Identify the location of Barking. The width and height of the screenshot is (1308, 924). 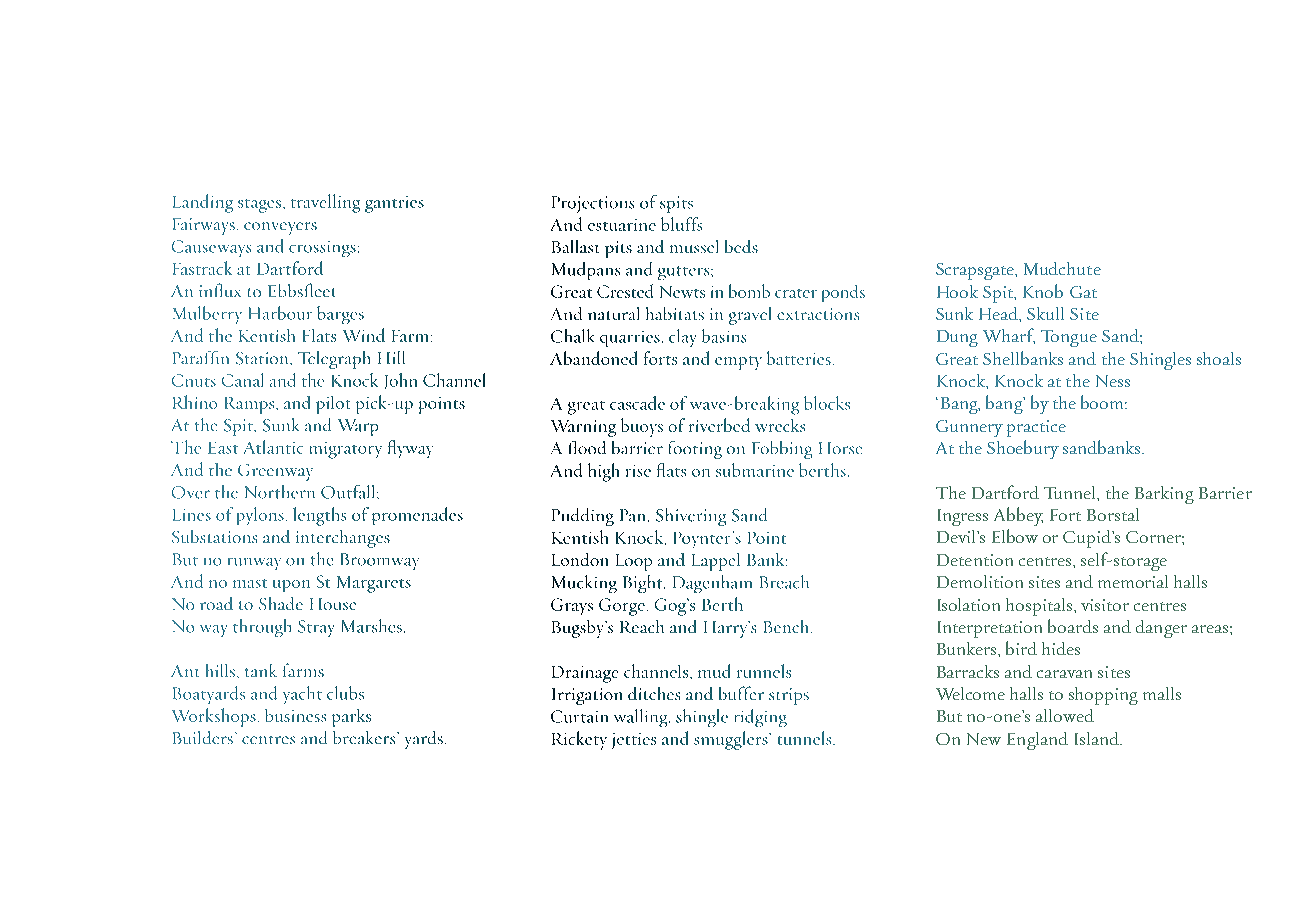
(1164, 495).
